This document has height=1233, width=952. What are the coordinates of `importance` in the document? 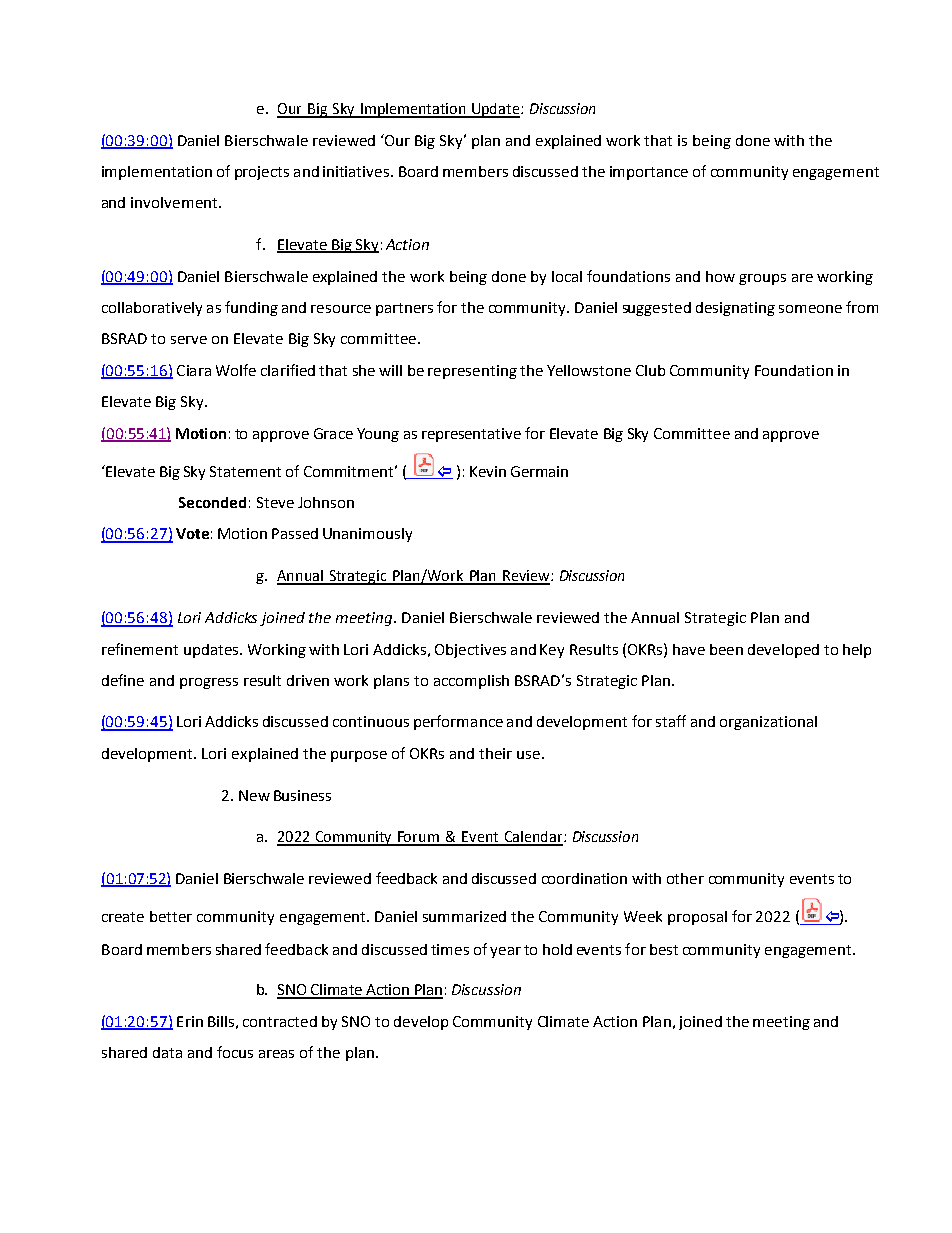 It's located at (649, 173).
